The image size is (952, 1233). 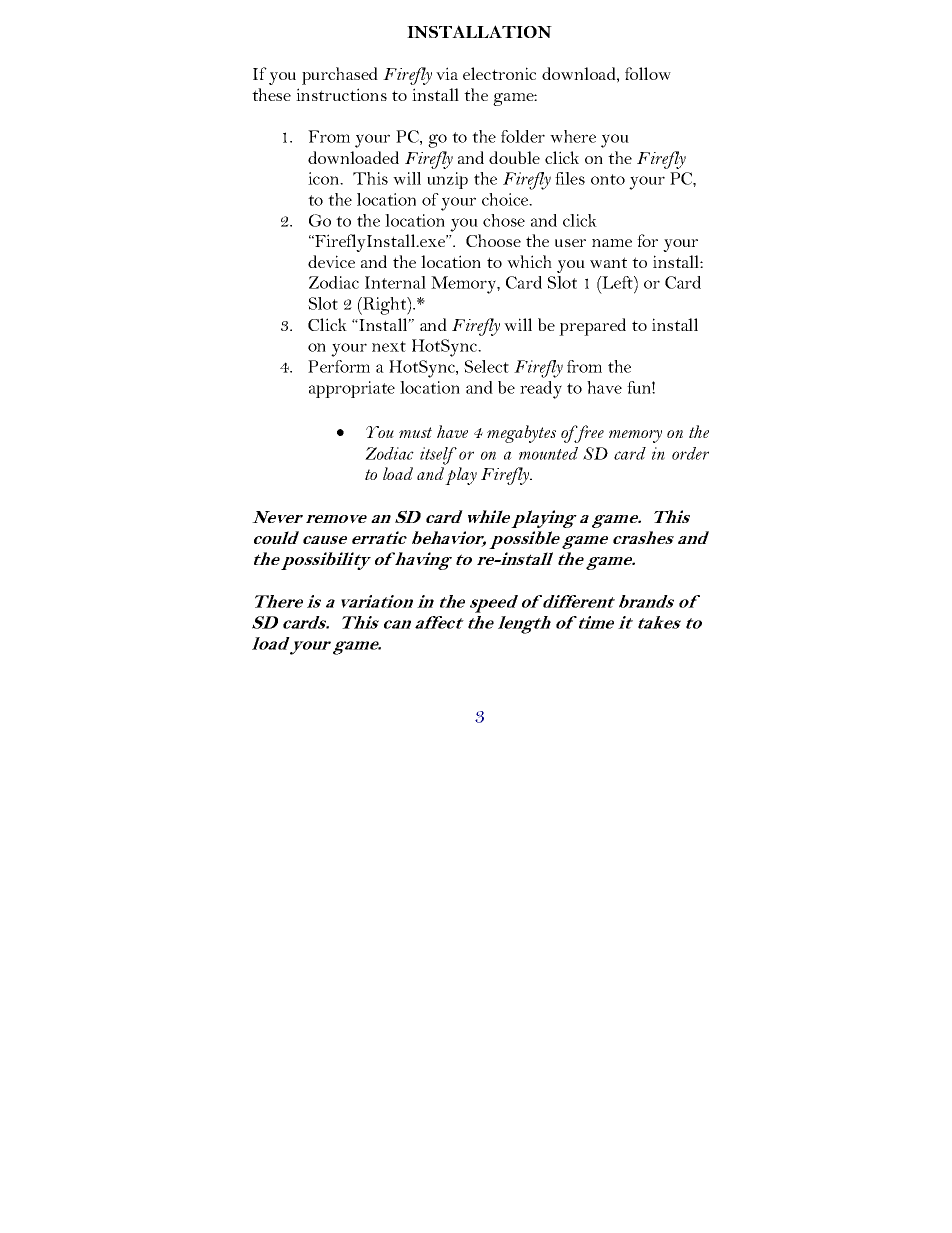 What do you see at coordinates (486, 366) in the screenshot?
I see `Select` at bounding box center [486, 366].
